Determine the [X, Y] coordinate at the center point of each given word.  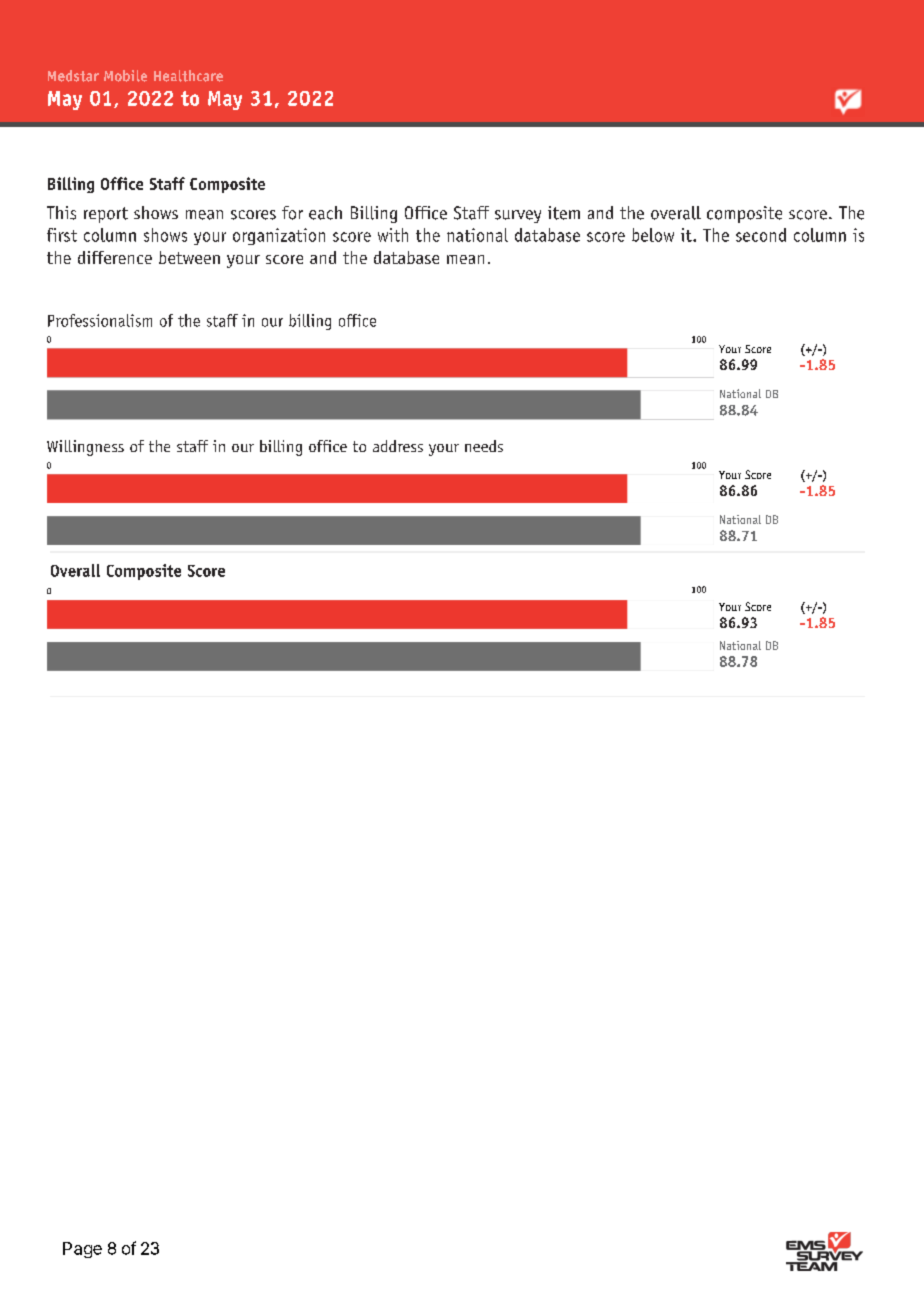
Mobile [125, 76]
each [325, 213]
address [398, 446]
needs [484, 446]
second [761, 235]
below [653, 235]
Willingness [85, 448]
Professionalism [100, 320]
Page [82, 1250]
